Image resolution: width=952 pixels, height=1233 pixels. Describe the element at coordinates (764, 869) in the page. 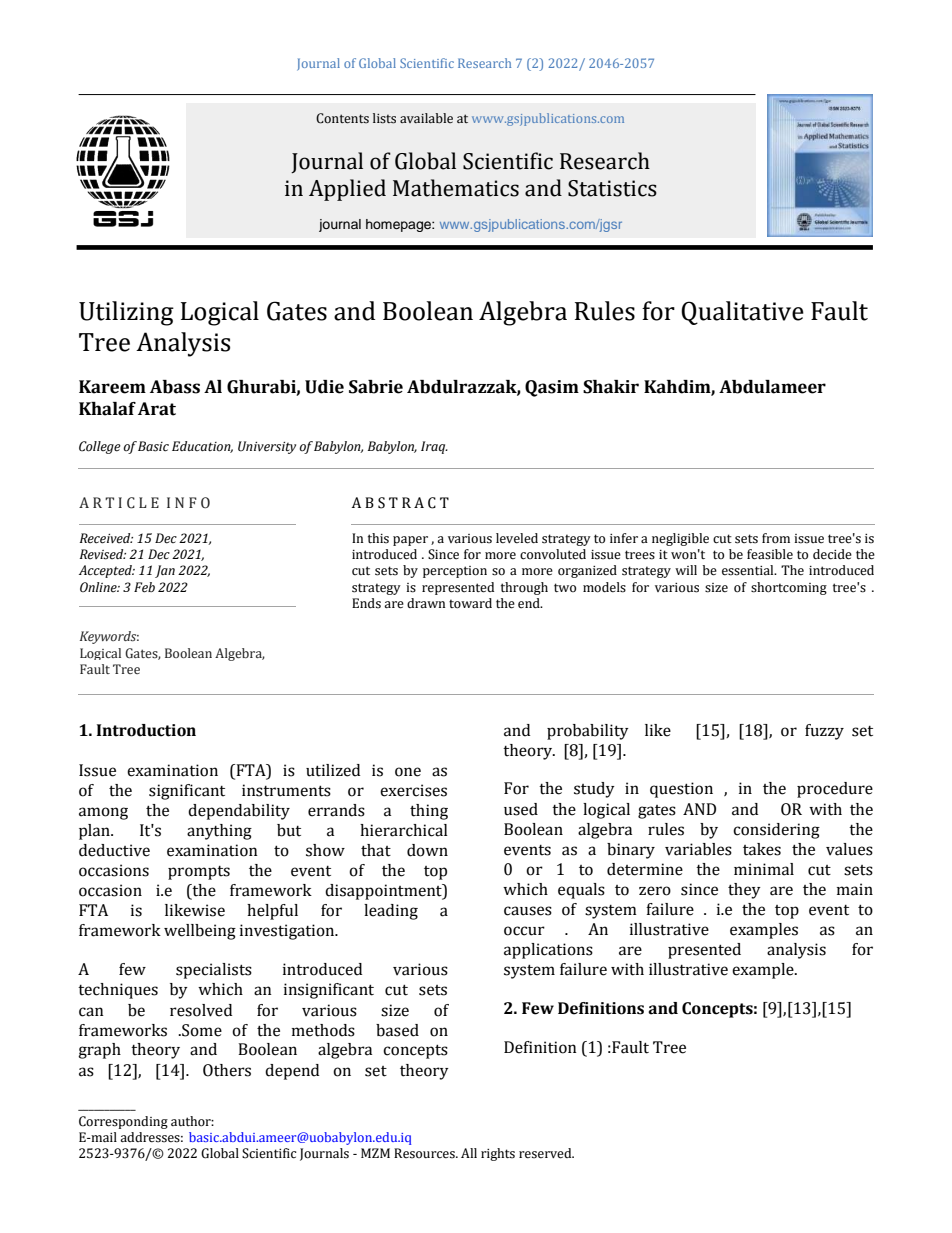

I see `minimal` at that location.
